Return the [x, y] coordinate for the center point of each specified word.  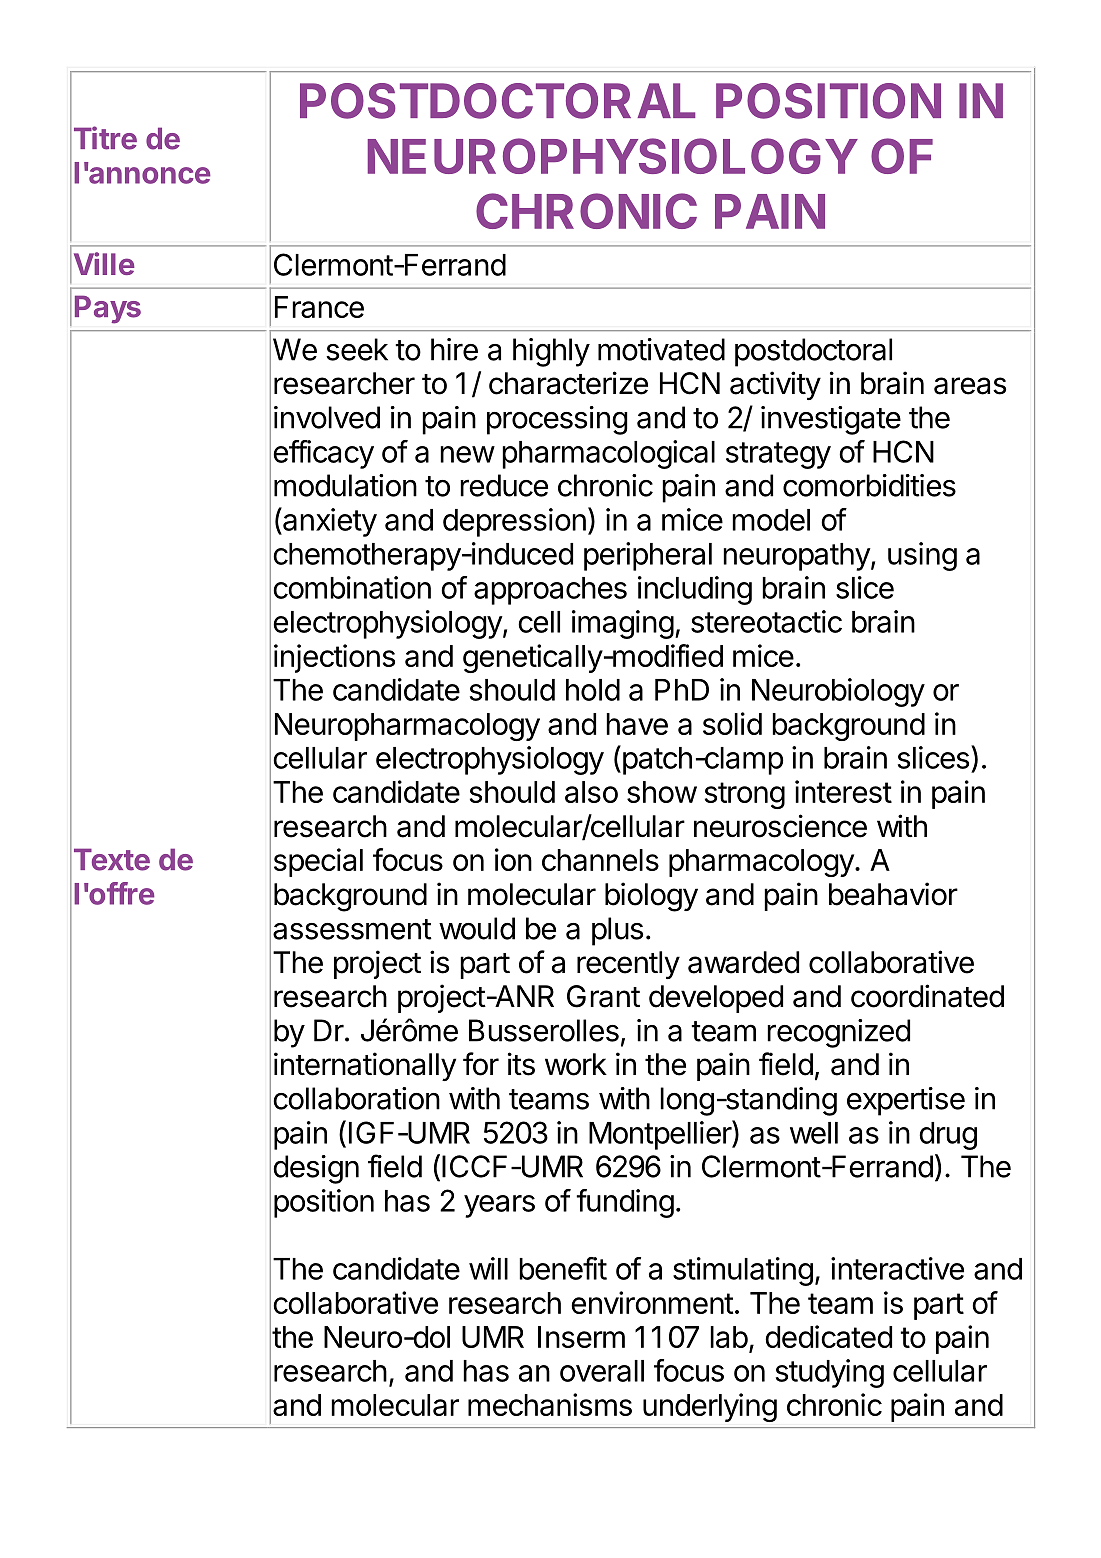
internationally [365, 1066]
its [521, 1064]
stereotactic [766, 621]
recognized [838, 1033]
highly [551, 352]
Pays [108, 309]
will [488, 1268]
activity [775, 385]
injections [334, 658]
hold [593, 690]
